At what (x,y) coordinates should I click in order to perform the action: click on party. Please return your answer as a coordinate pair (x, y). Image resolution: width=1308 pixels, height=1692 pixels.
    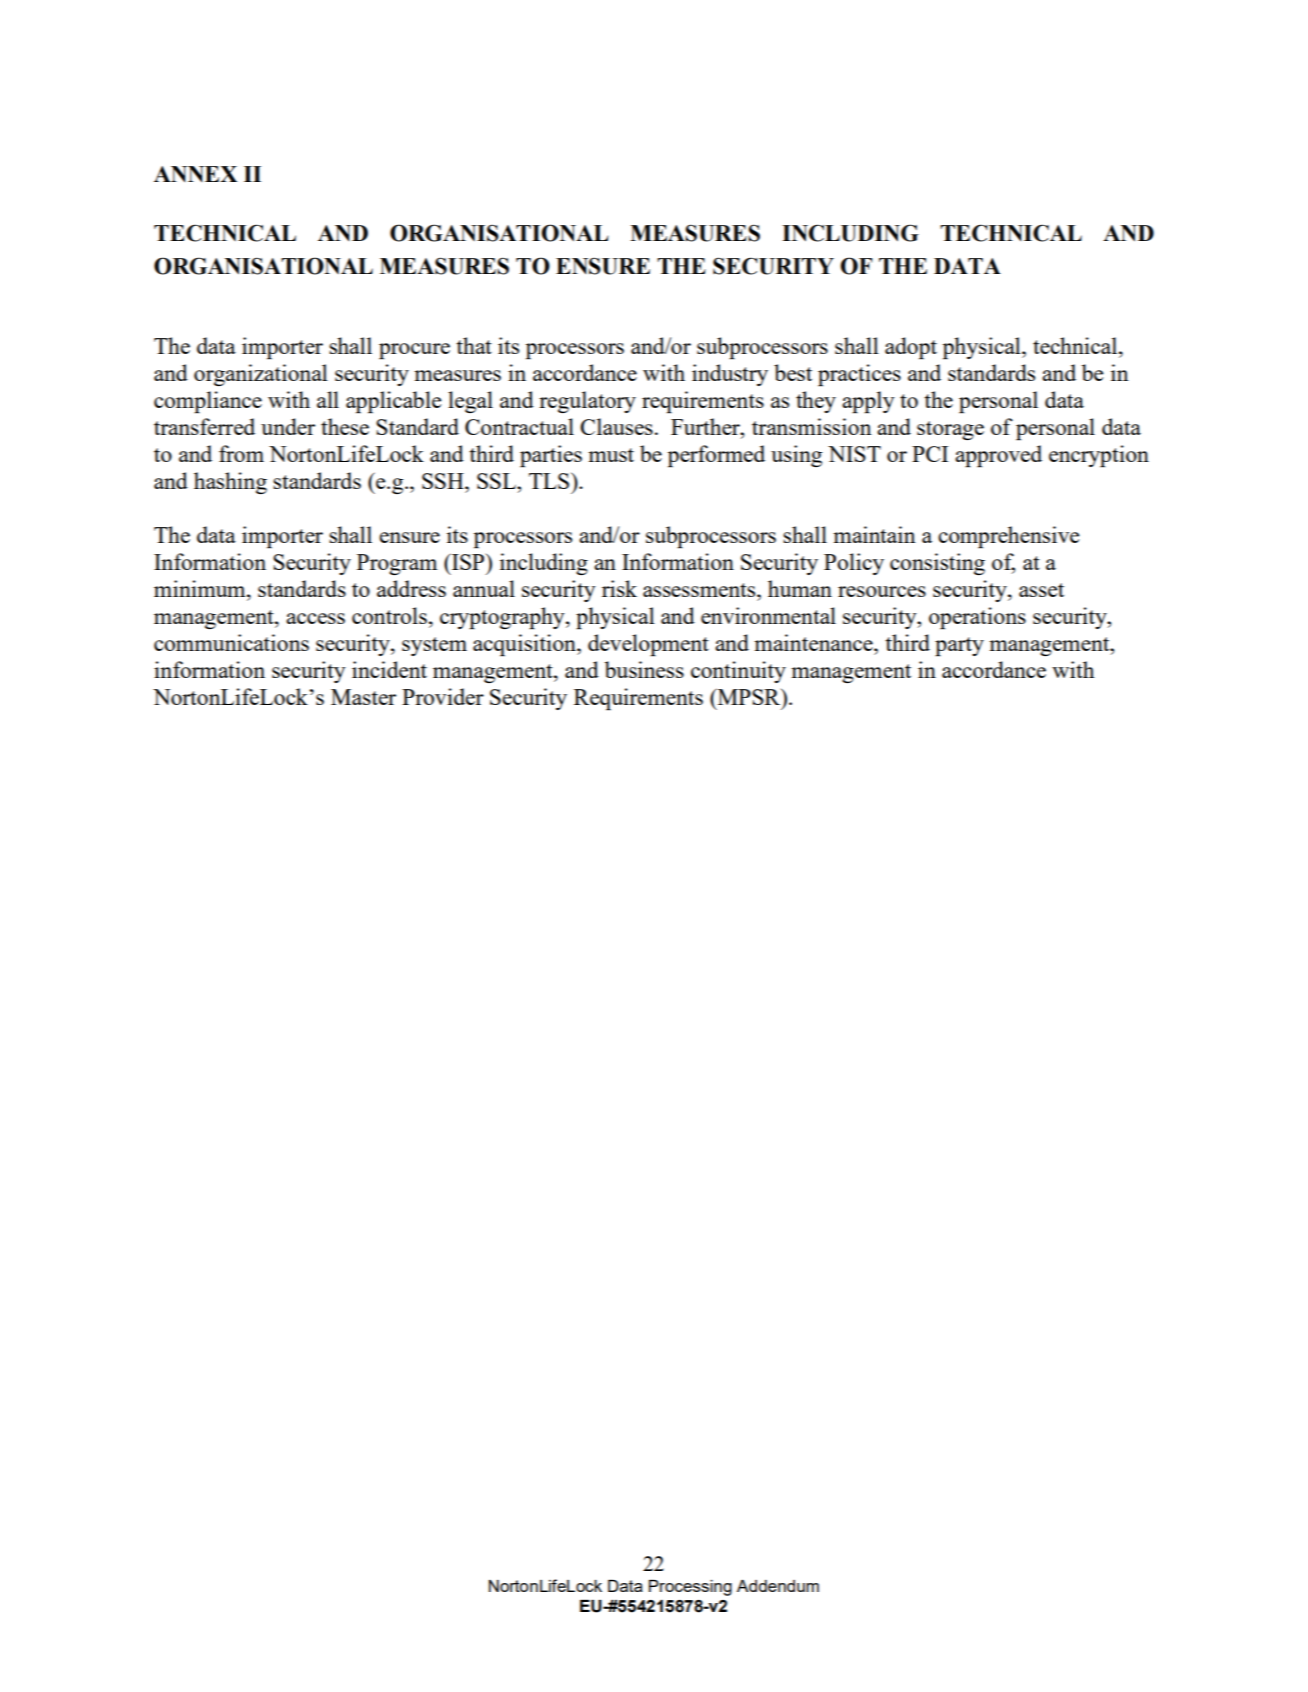
    Looking at the image, I should click on (959, 646).
